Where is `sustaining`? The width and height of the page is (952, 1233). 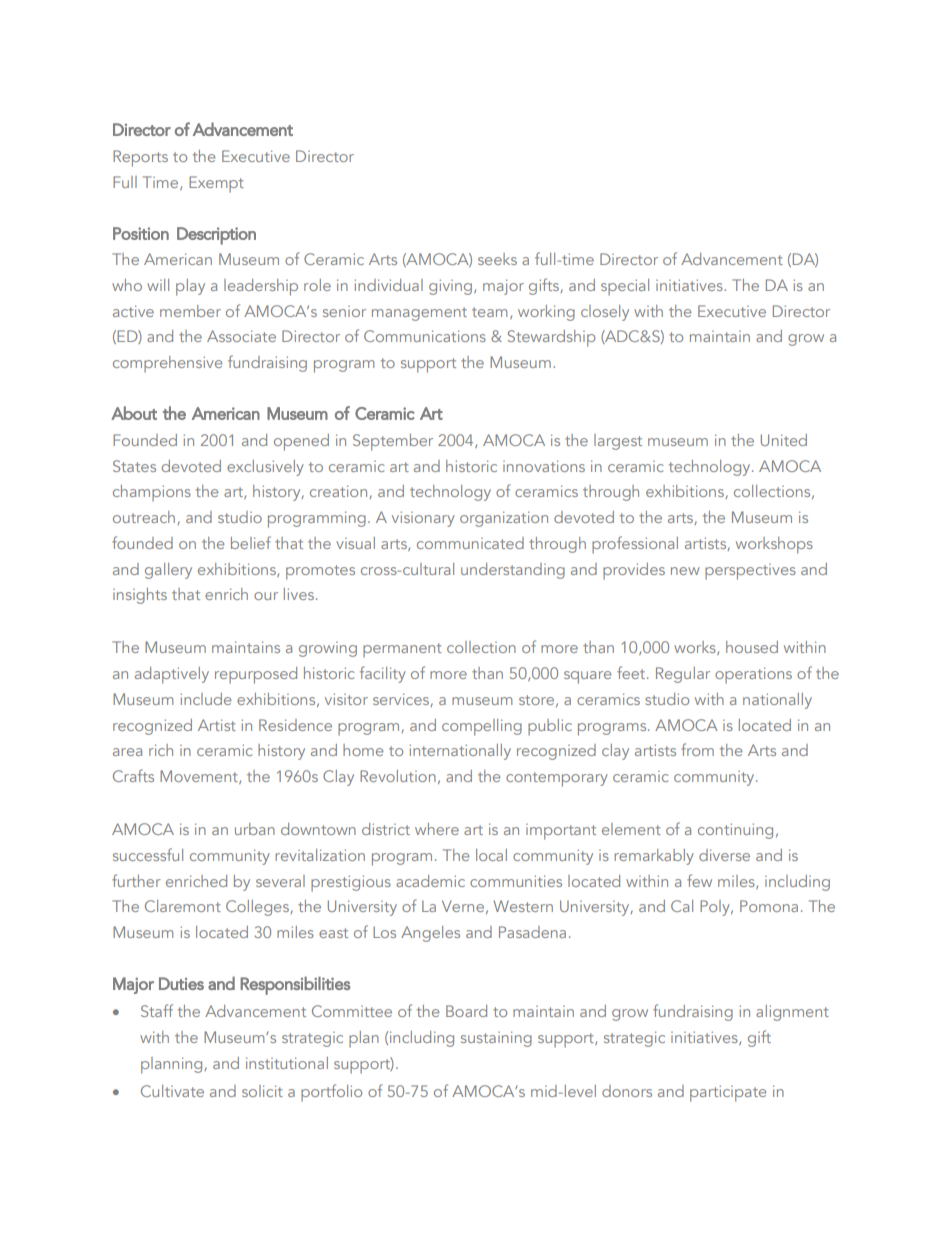 sustaining is located at coordinates (496, 1039).
